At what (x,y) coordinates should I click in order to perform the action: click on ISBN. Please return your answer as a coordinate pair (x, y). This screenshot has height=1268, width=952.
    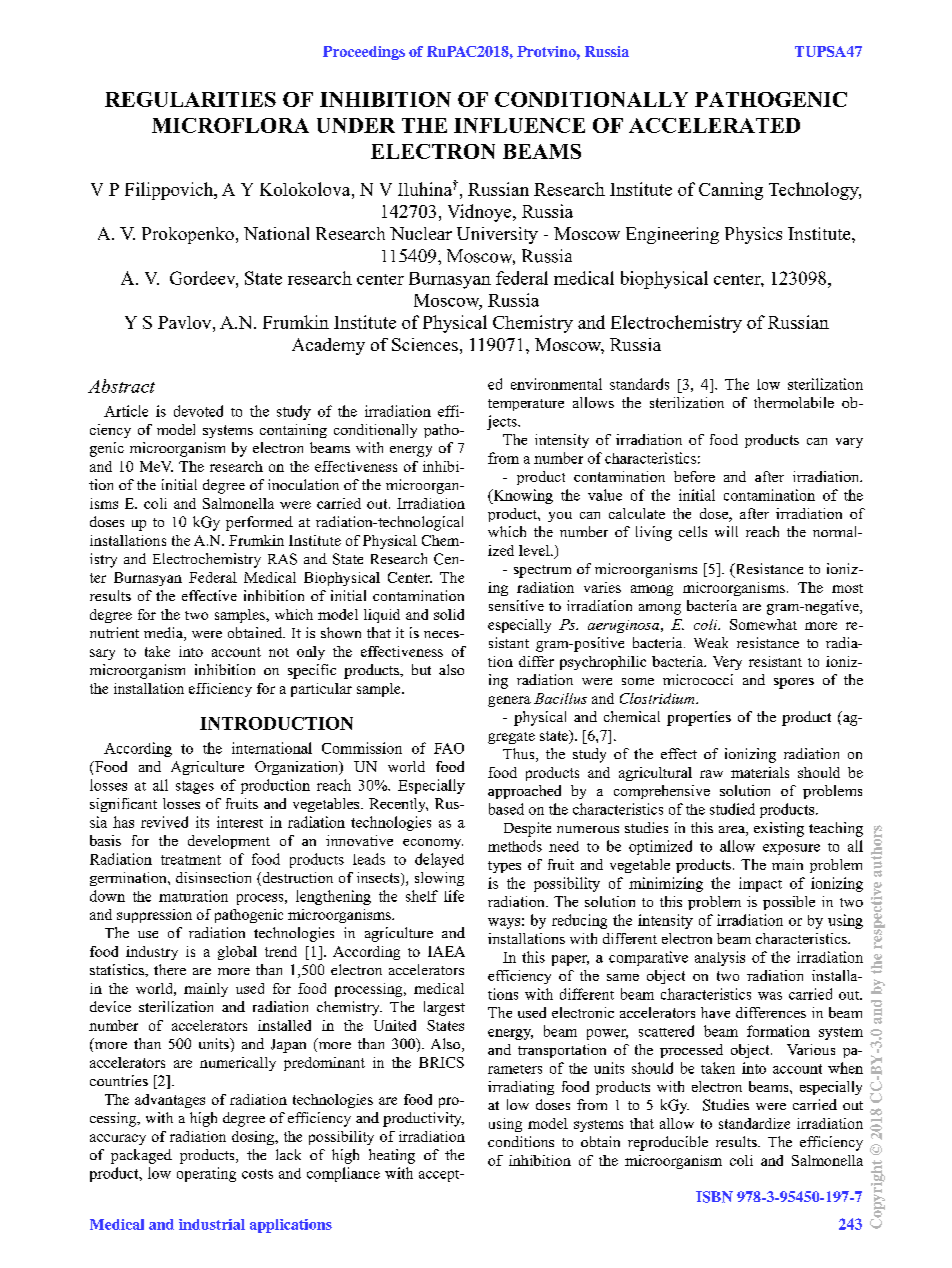
    Looking at the image, I should click on (714, 1197).
